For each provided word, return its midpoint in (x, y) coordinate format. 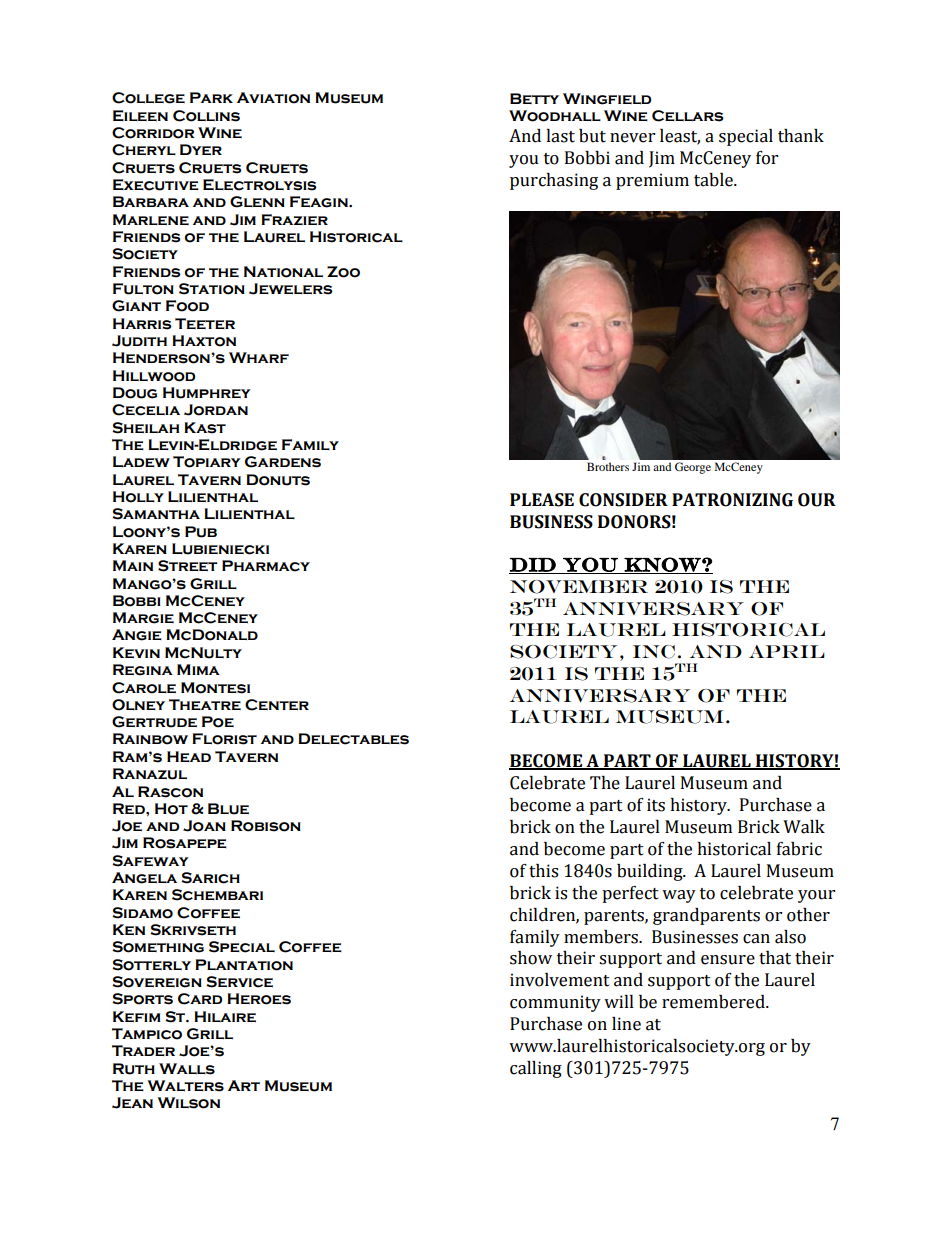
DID (533, 566)
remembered (714, 1002)
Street (187, 566)
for (767, 158)
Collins (206, 116)
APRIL (787, 651)
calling (536, 1069)
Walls (187, 1069)
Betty (534, 98)
